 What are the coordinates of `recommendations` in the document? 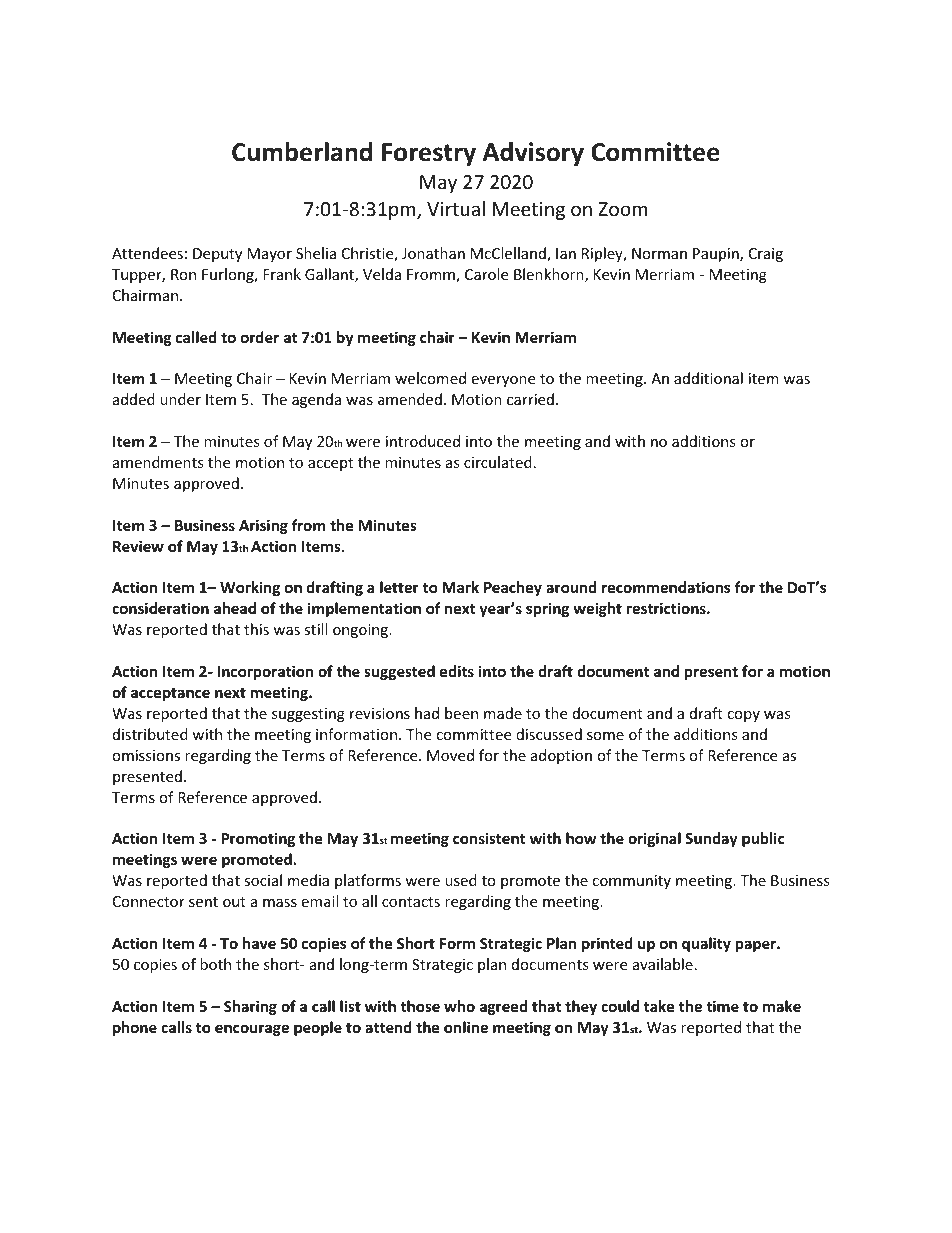 It's located at (666, 587).
